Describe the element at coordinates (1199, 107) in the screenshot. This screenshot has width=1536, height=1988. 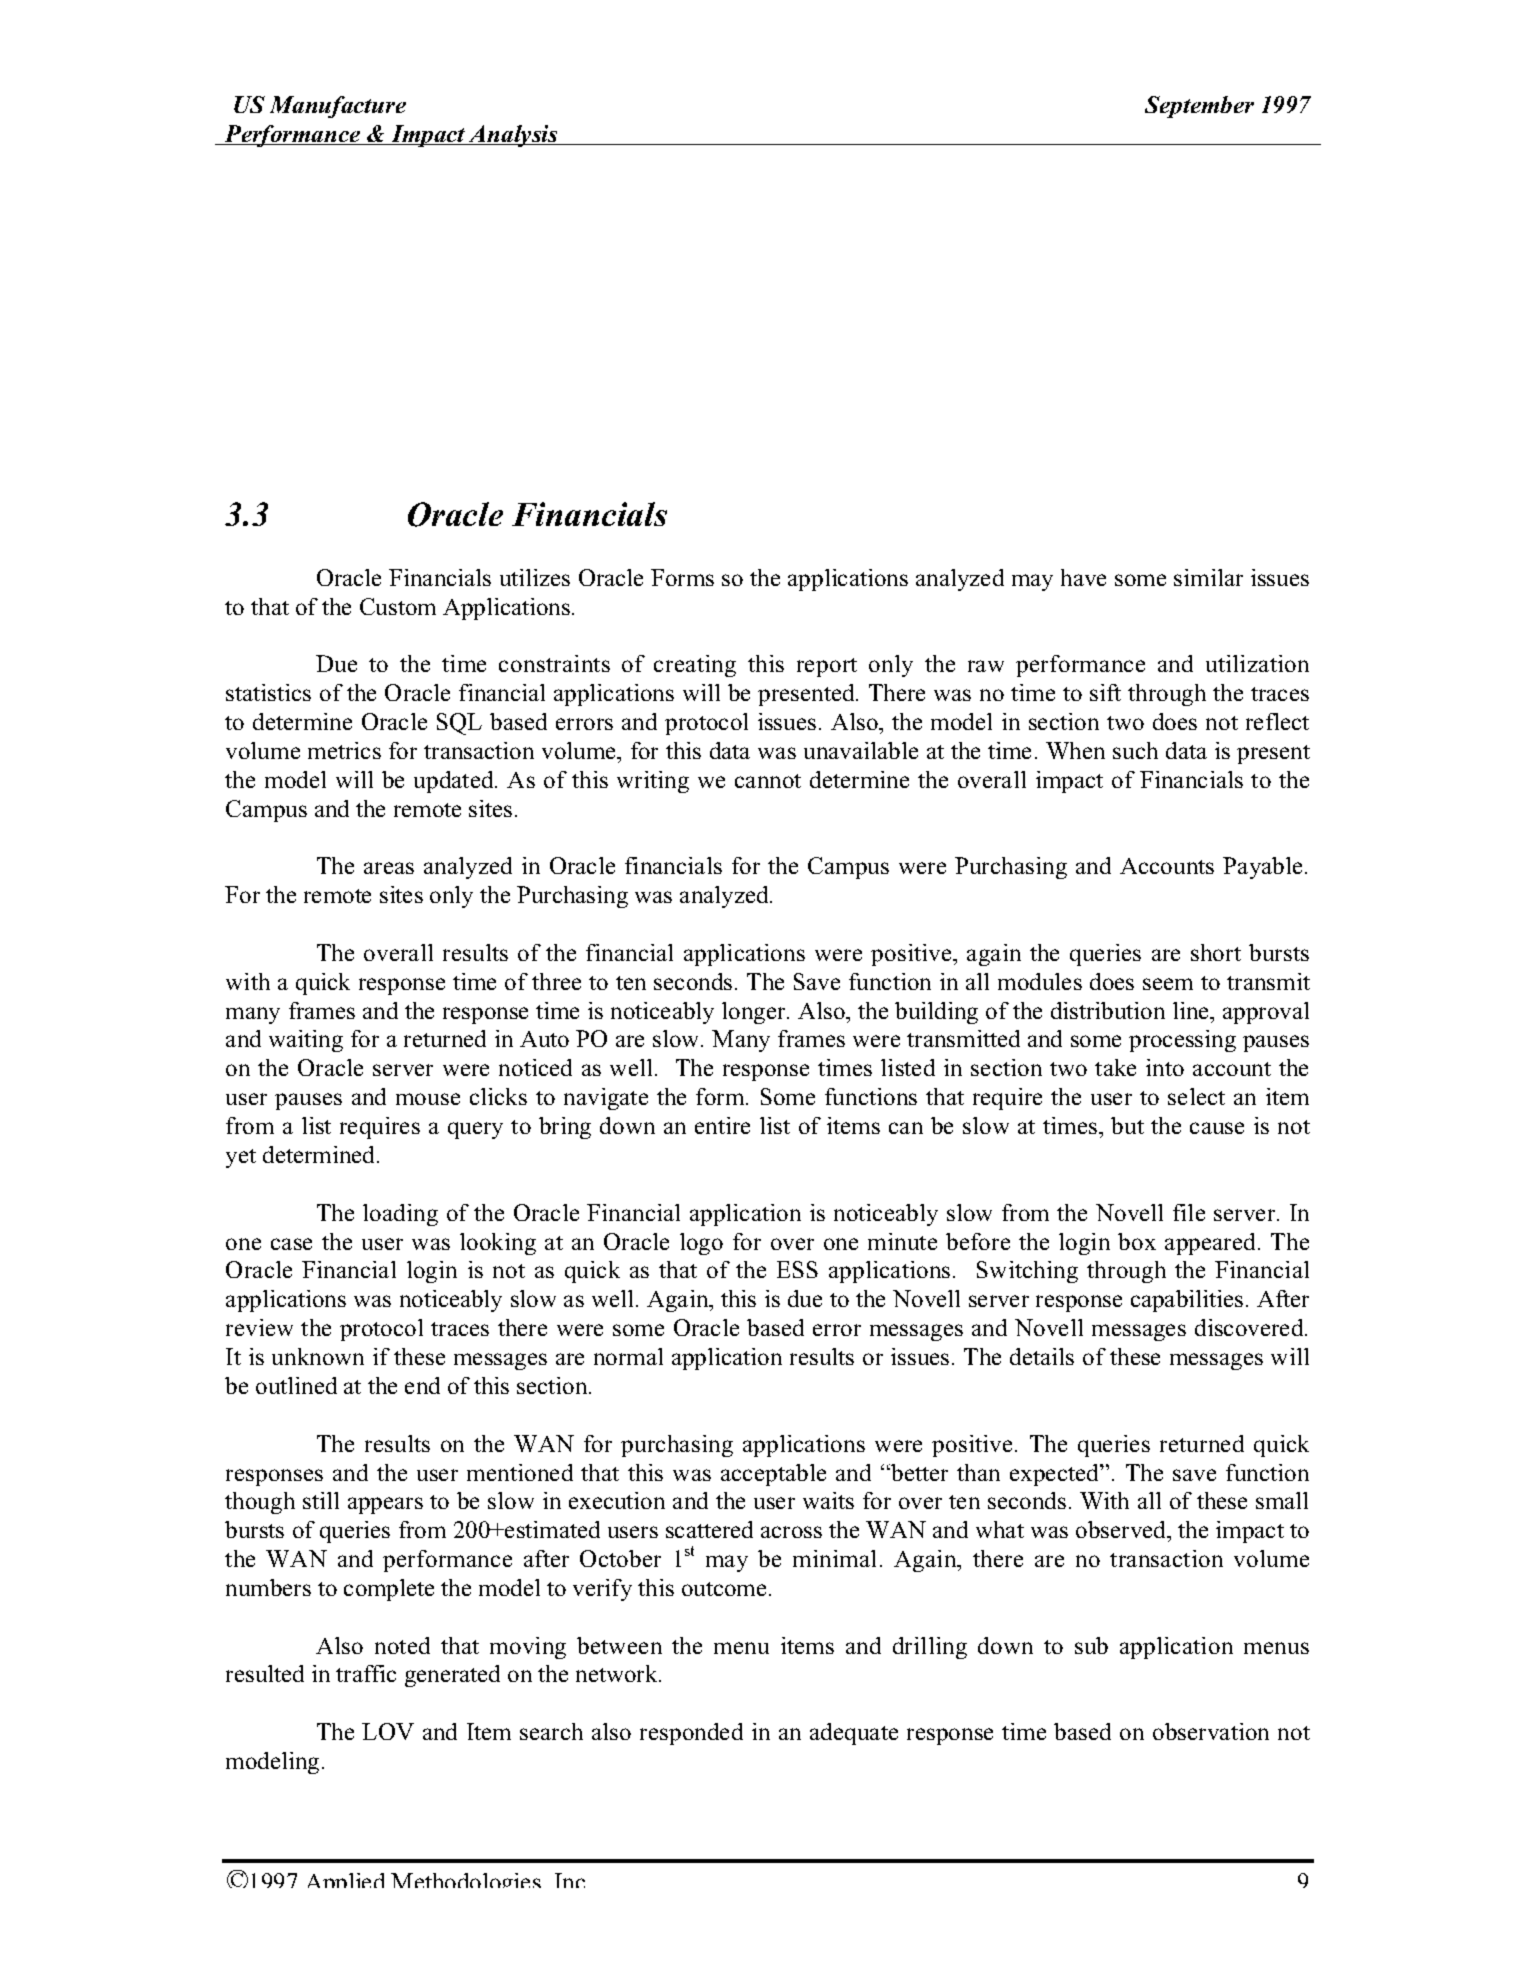
I see `September` at that location.
